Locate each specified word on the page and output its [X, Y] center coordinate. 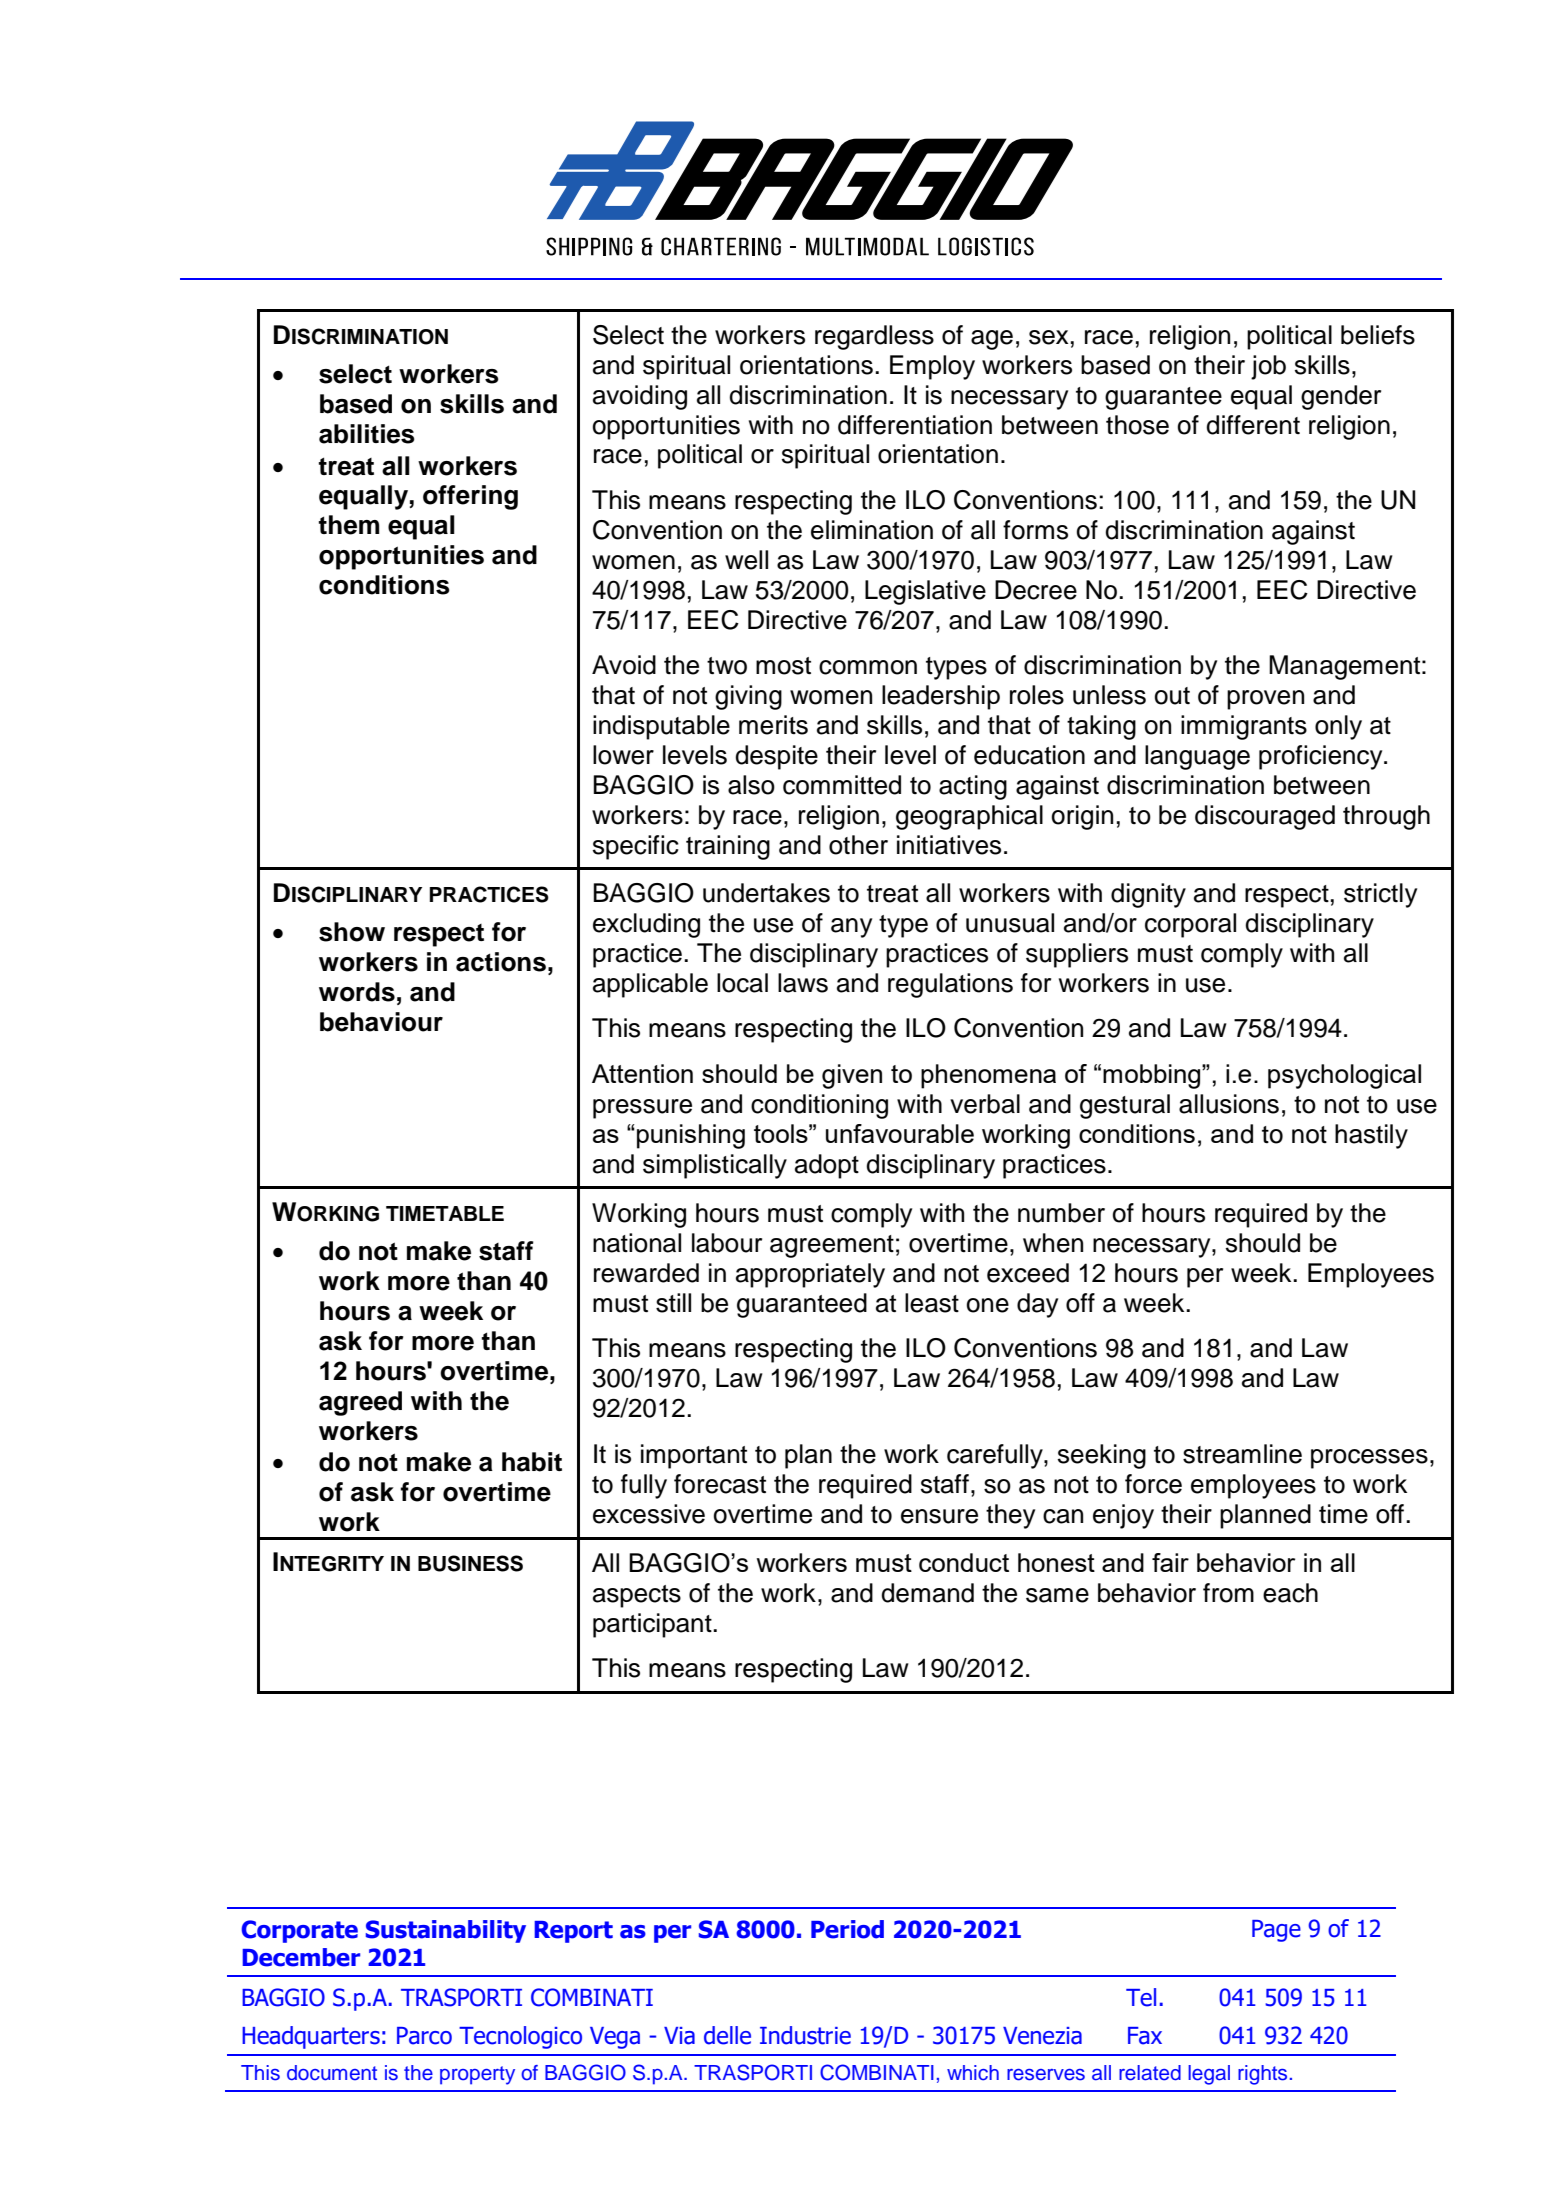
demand [927, 1593]
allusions [1229, 1104]
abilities [367, 434]
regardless [874, 337]
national [637, 1243]
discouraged [1265, 817]
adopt [827, 1166]
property [477, 2075]
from [1228, 1593]
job [1268, 367]
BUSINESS [470, 1563]
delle [727, 2035]
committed [842, 785]
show [352, 932]
